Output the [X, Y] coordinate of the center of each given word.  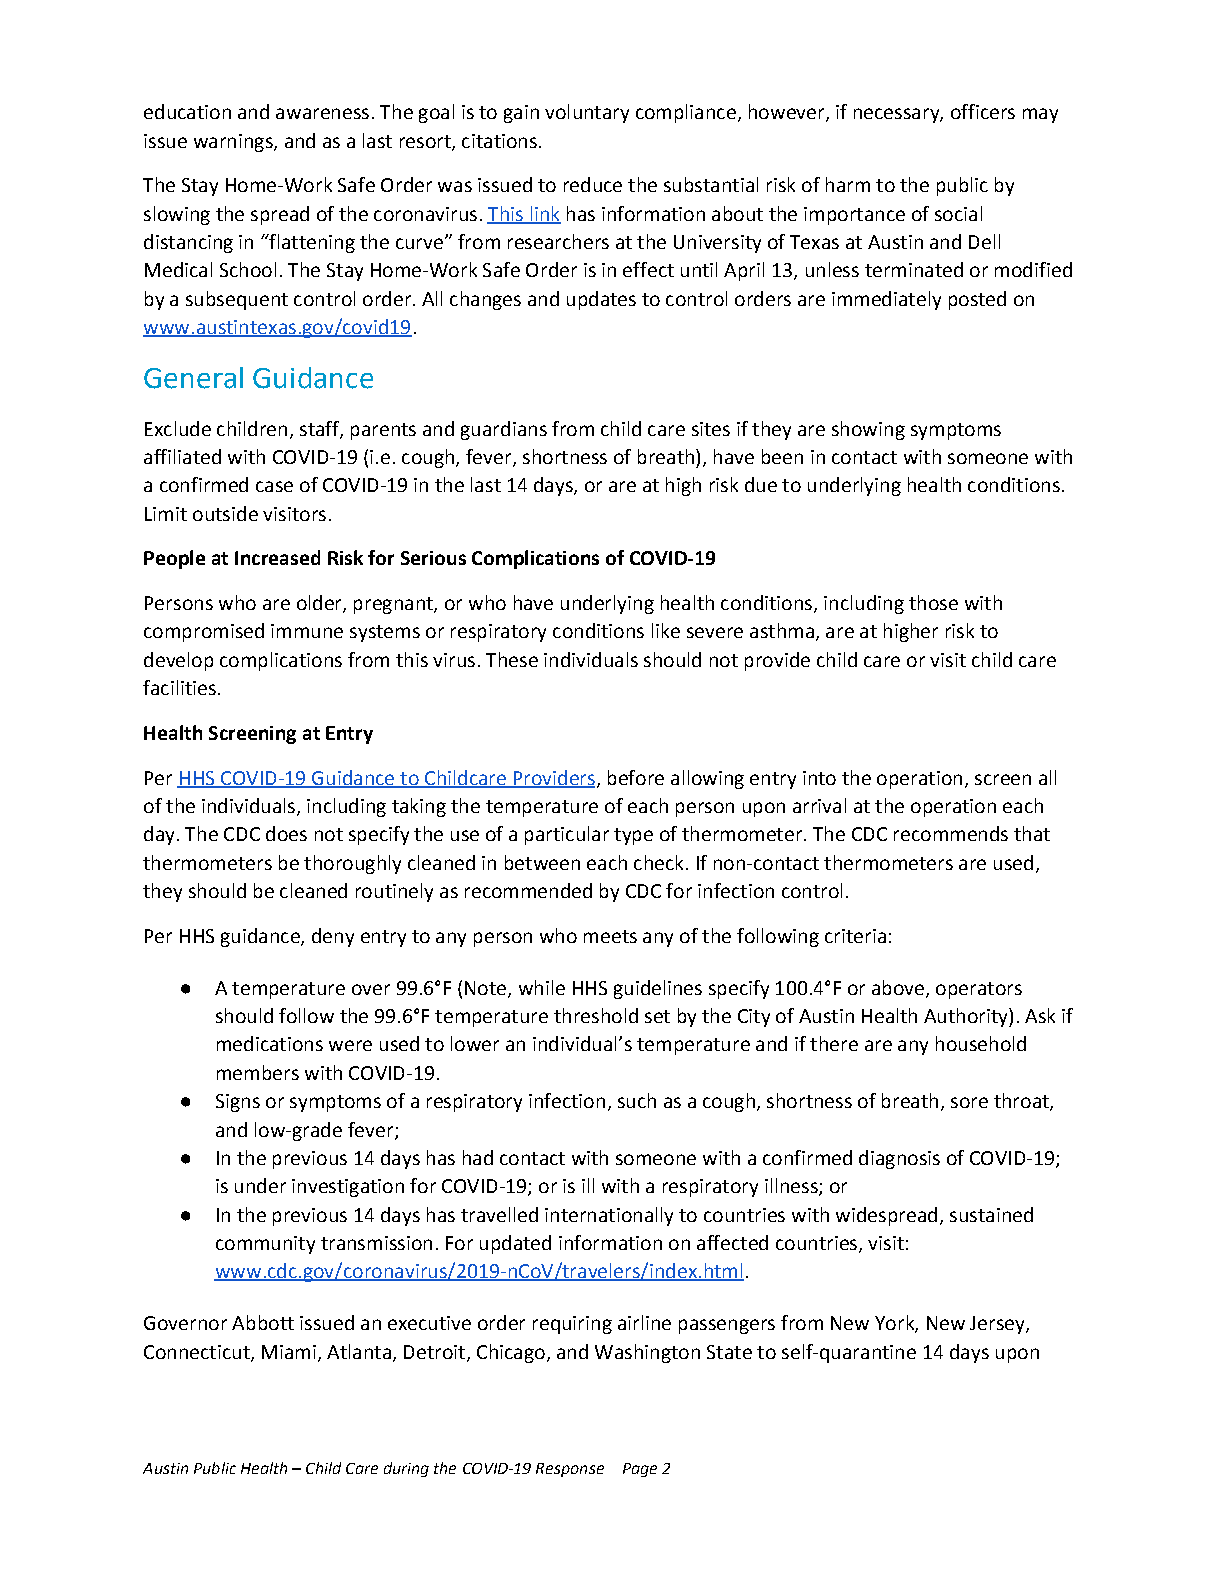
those [933, 602]
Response [570, 1470]
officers [983, 111]
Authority [967, 1017]
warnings [234, 143]
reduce [593, 184]
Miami [289, 1352]
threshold [596, 1015]
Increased [277, 557]
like [666, 630]
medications [270, 1043]
